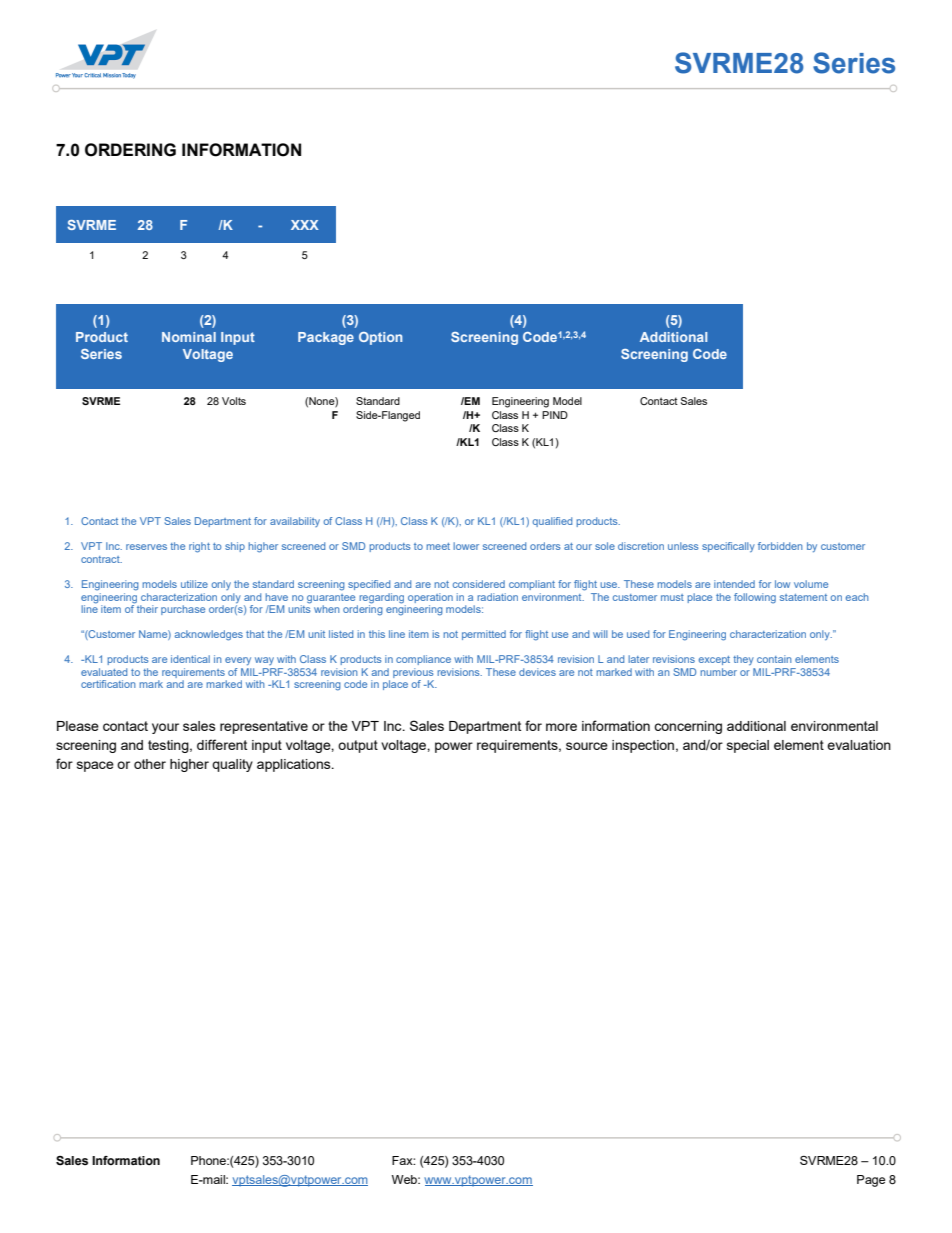 The height and width of the screenshot is (1233, 952). What do you see at coordinates (871, 1181) in the screenshot?
I see `Page` at bounding box center [871, 1181].
